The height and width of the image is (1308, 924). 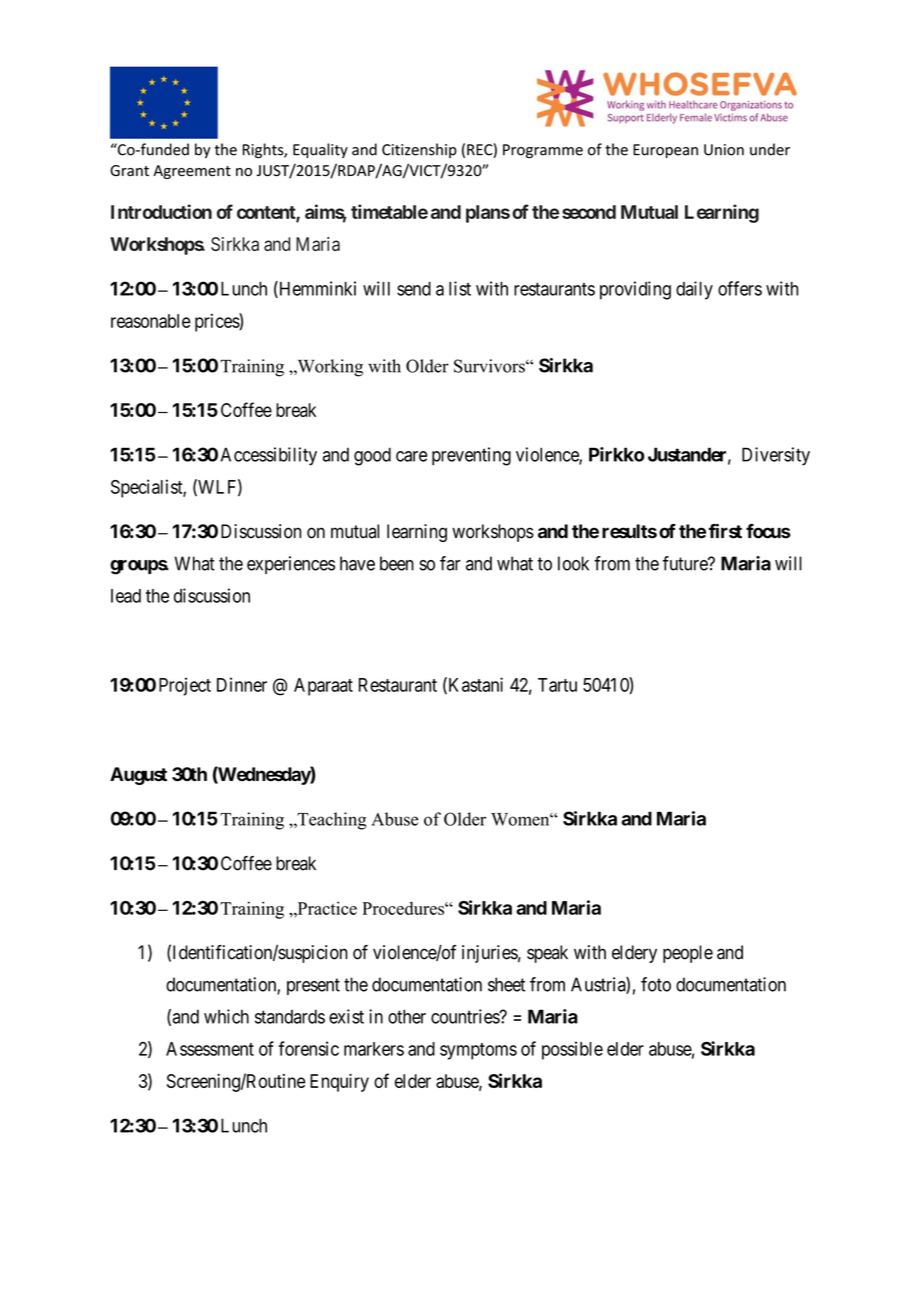 What do you see at coordinates (192, 172) in the image?
I see `Agreement` at bounding box center [192, 172].
